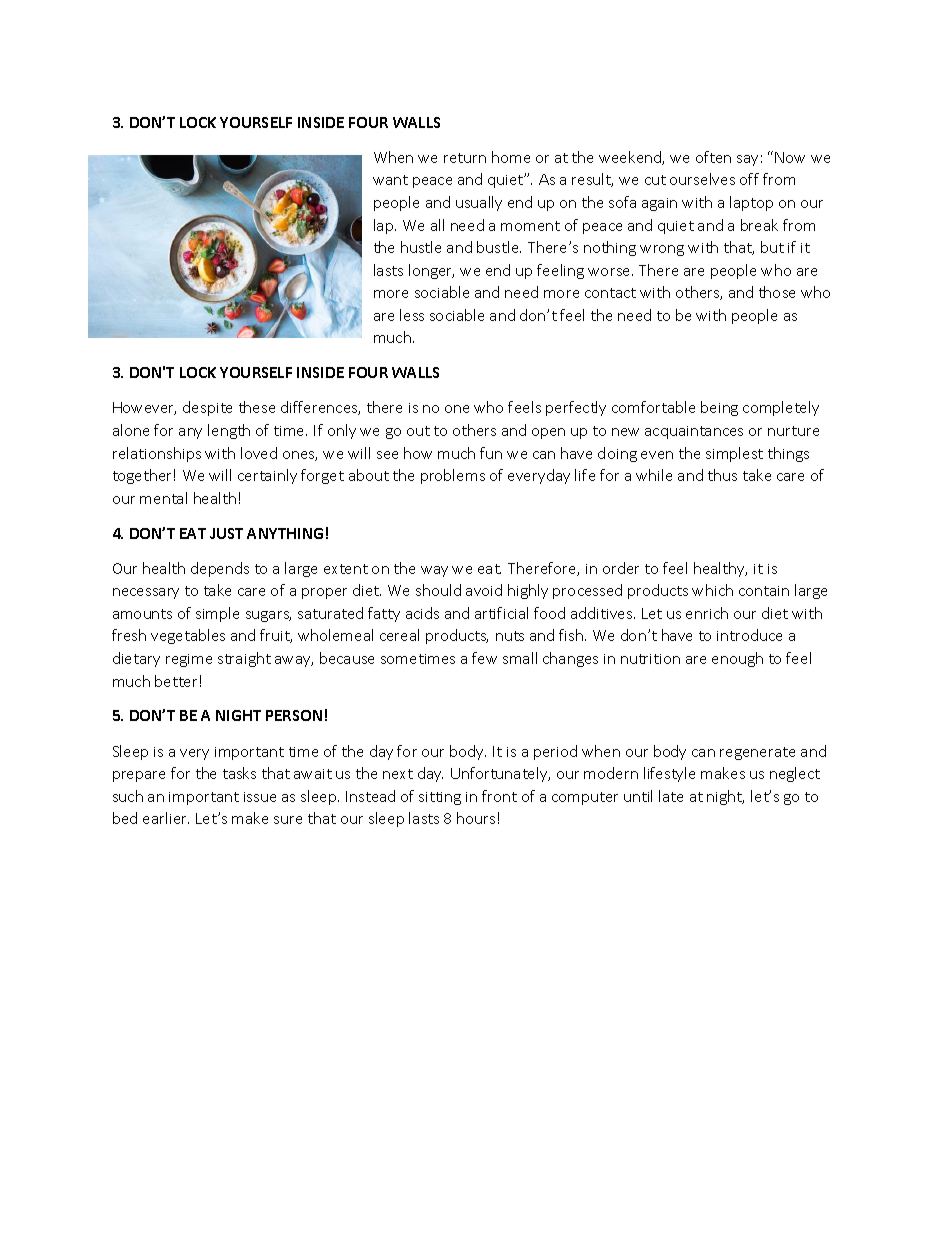 This image has height=1233, width=952. What do you see at coordinates (453, 476) in the image?
I see `problems` at bounding box center [453, 476].
